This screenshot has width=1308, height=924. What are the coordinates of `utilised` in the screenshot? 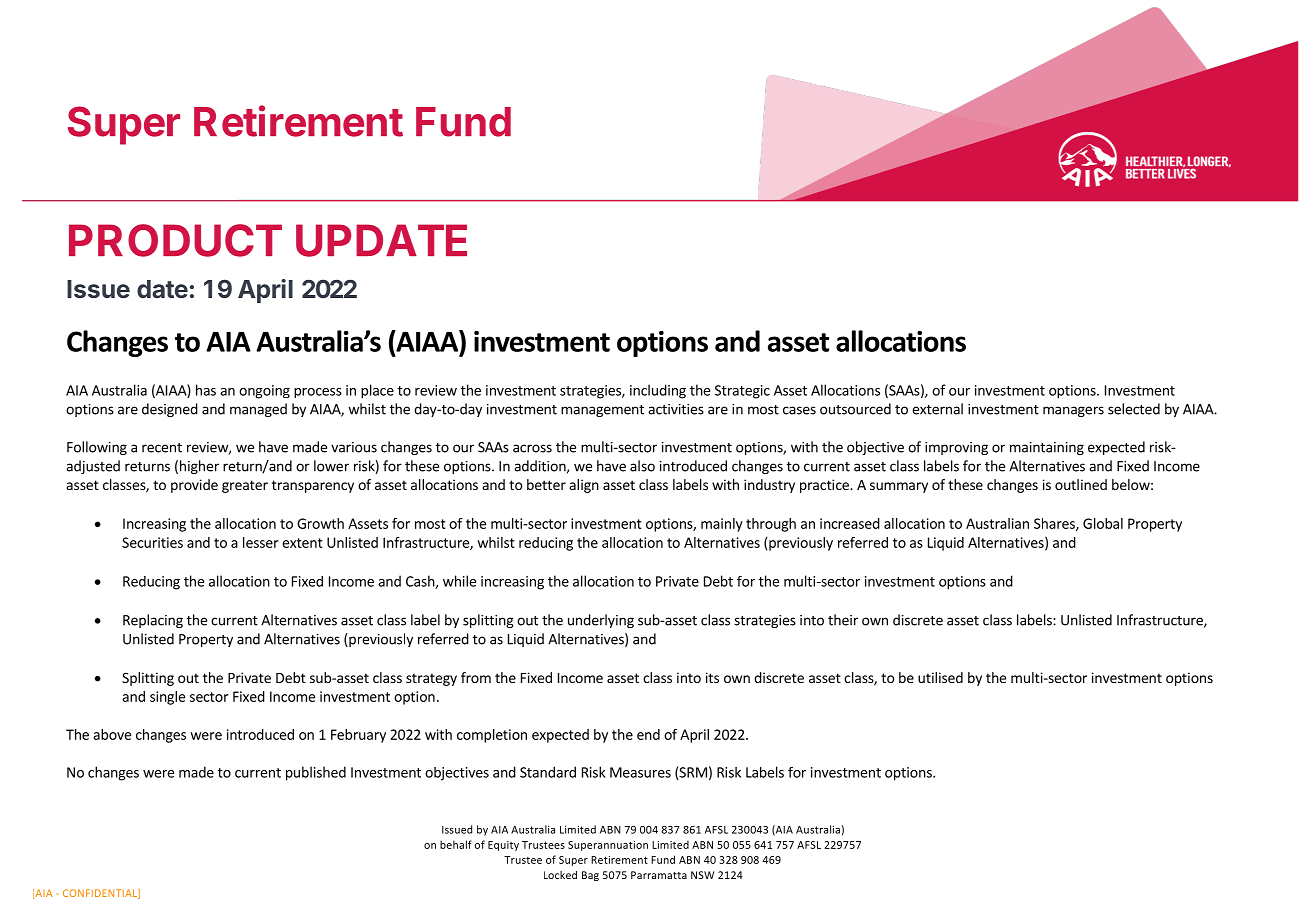 It's located at (940, 677).
